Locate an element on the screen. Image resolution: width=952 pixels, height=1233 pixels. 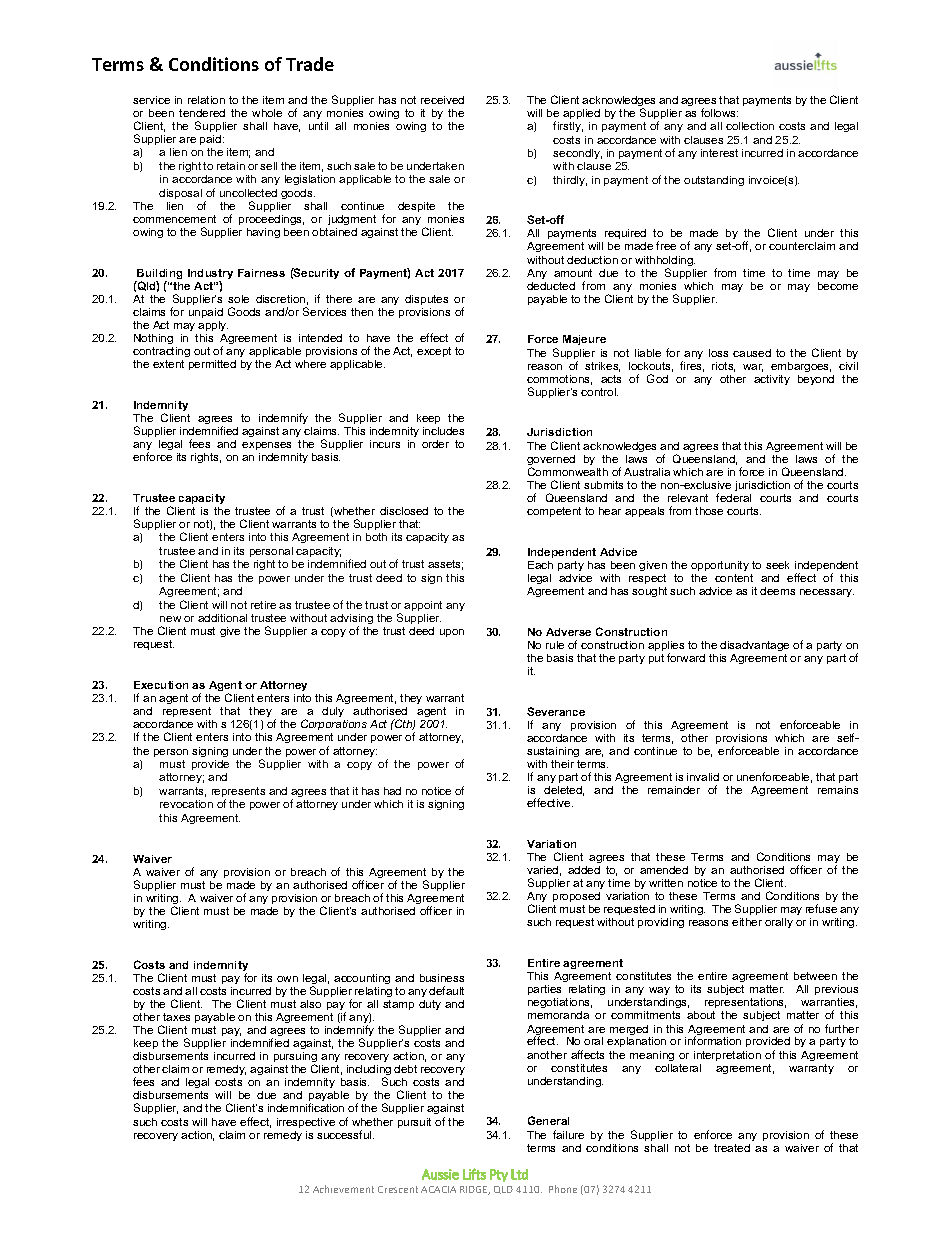
collection is located at coordinates (750, 126).
